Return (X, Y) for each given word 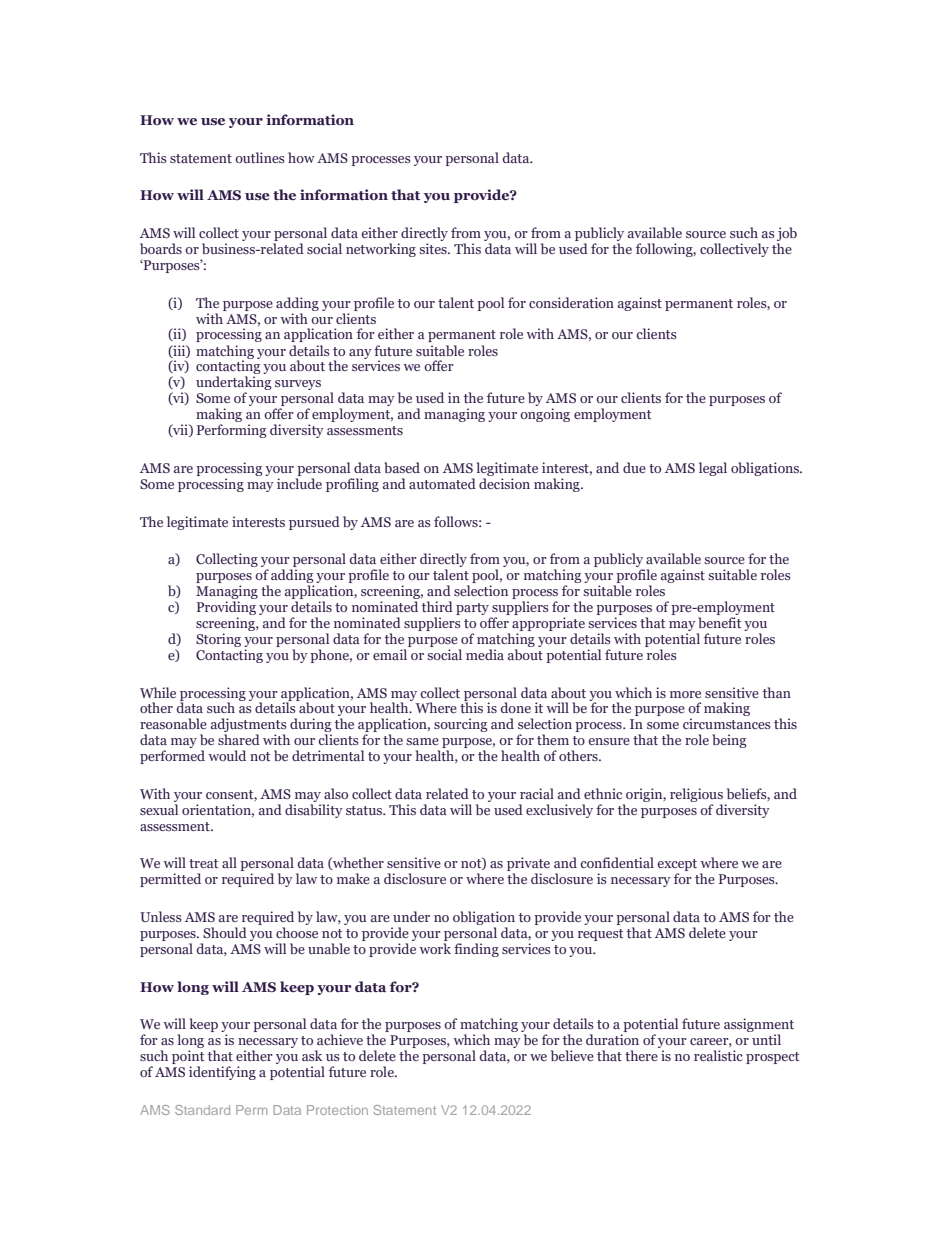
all (229, 862)
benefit (719, 622)
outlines (260, 157)
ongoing (545, 415)
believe (572, 1055)
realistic (718, 1055)
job (787, 235)
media (485, 654)
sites (434, 248)
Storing (218, 640)
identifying (222, 1073)
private (528, 865)
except (677, 866)
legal (713, 469)
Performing (231, 431)
